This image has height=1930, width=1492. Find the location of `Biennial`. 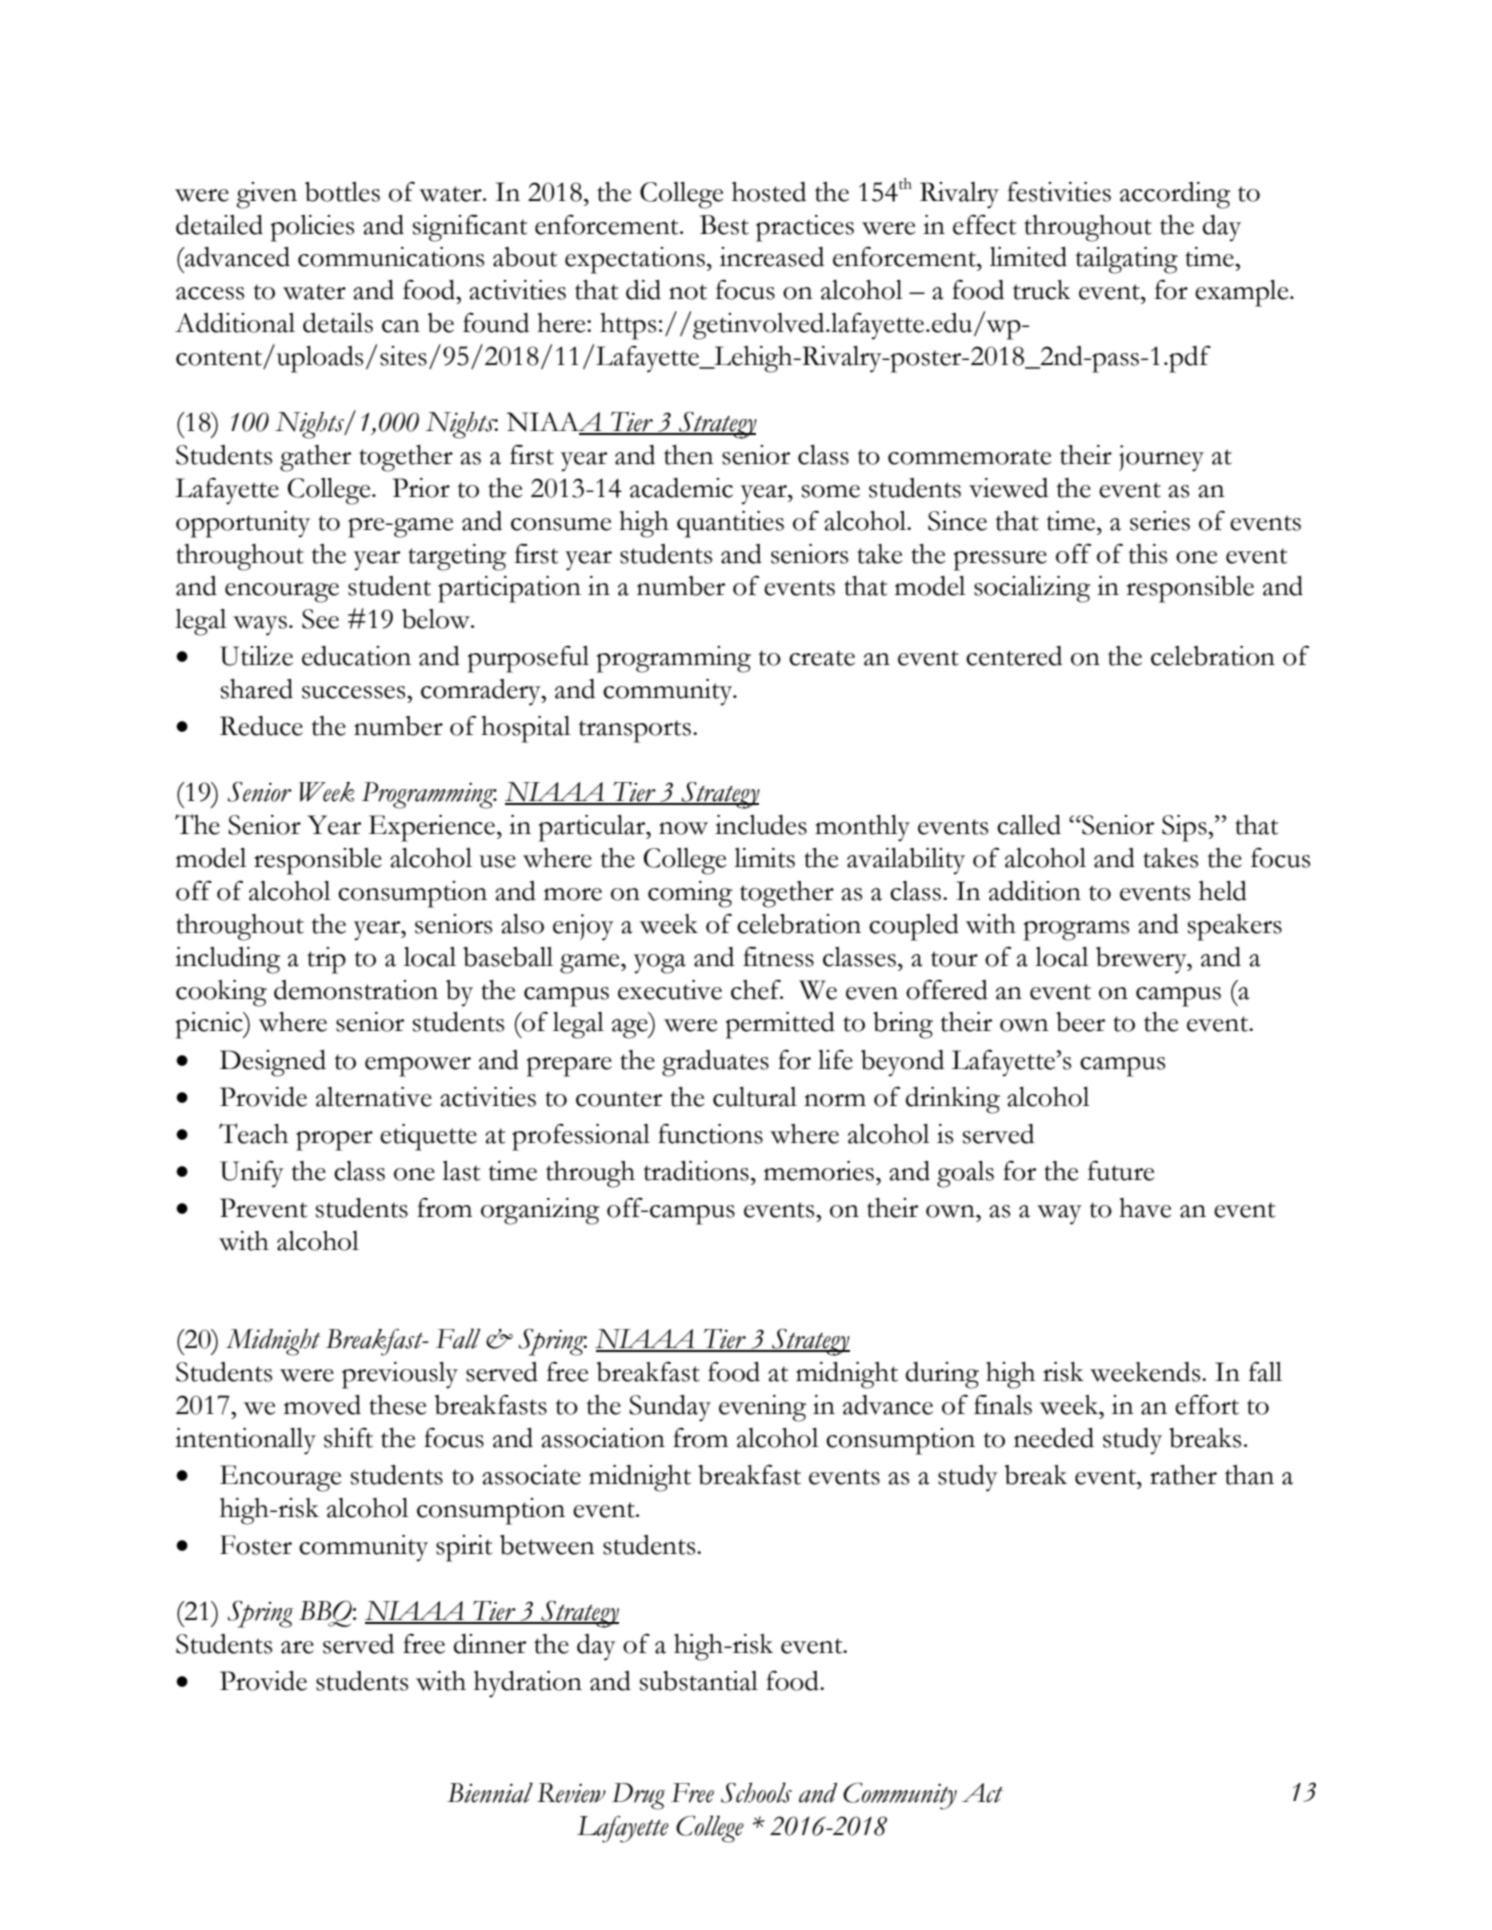

Biennial is located at coordinates (490, 1792).
